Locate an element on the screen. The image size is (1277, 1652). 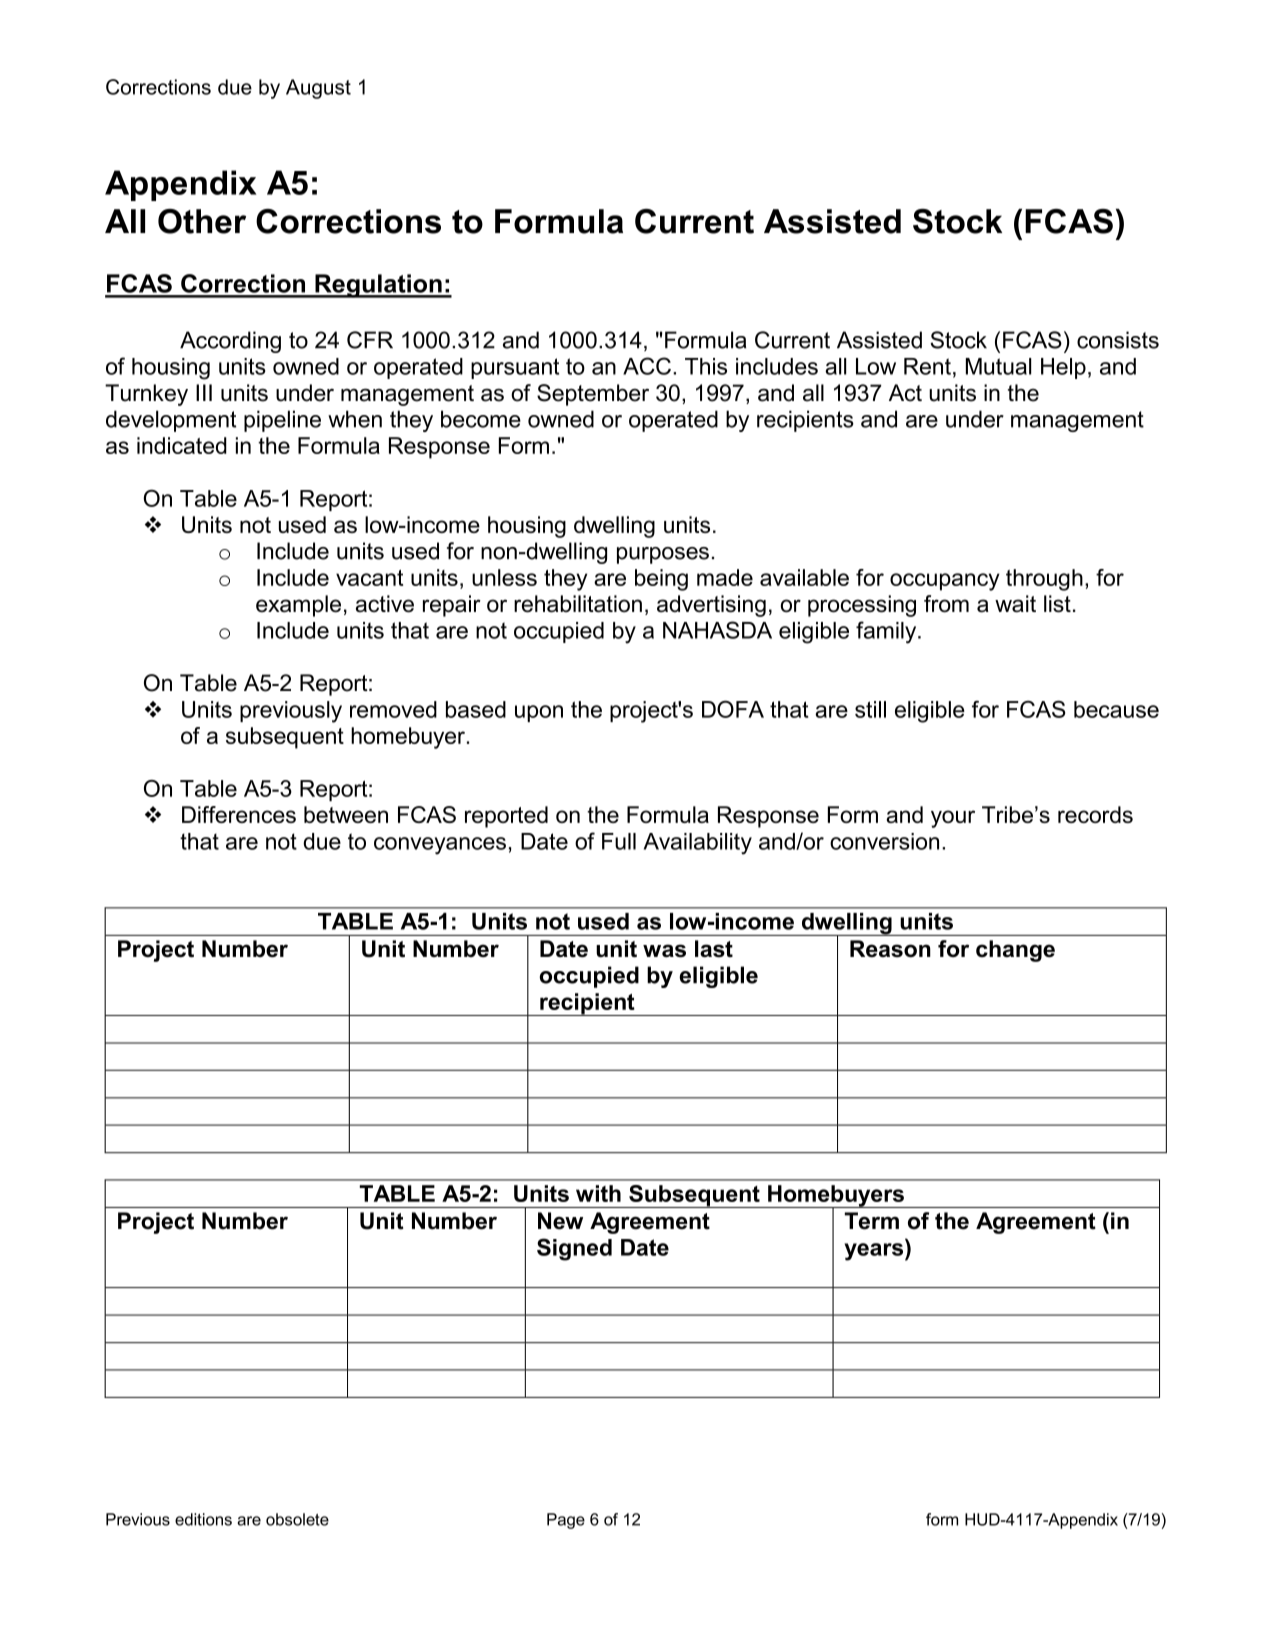
Differences is located at coordinates (239, 814).
